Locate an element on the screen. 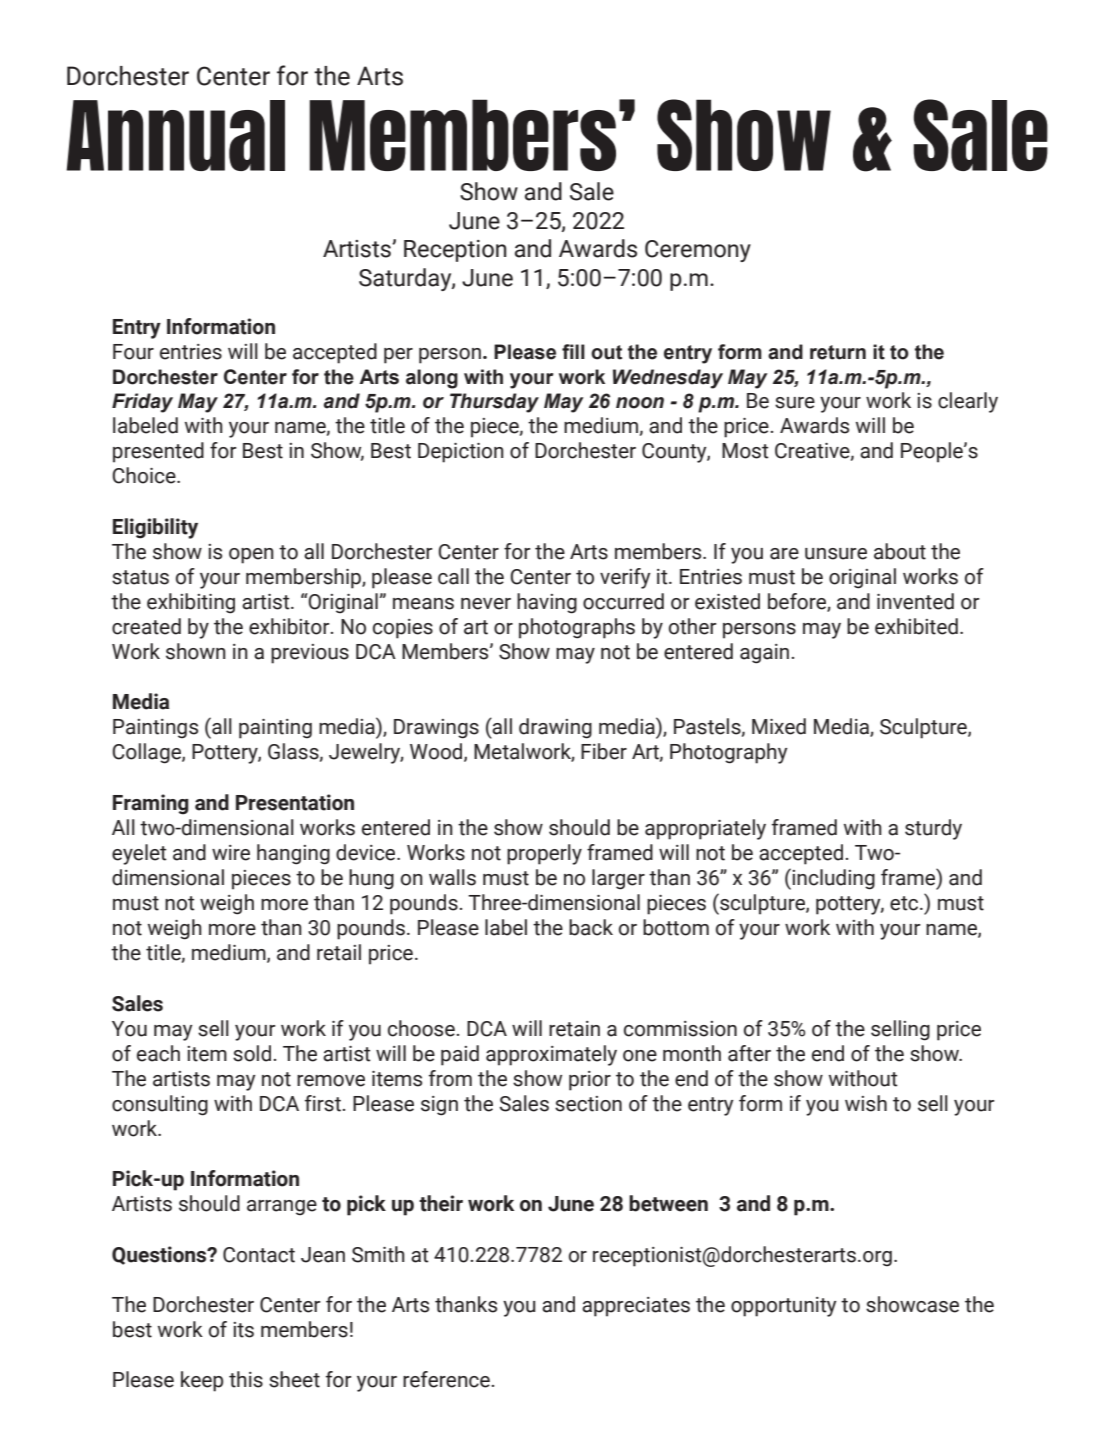 The height and width of the screenshot is (1441, 1113). Presentation is located at coordinates (295, 802).
